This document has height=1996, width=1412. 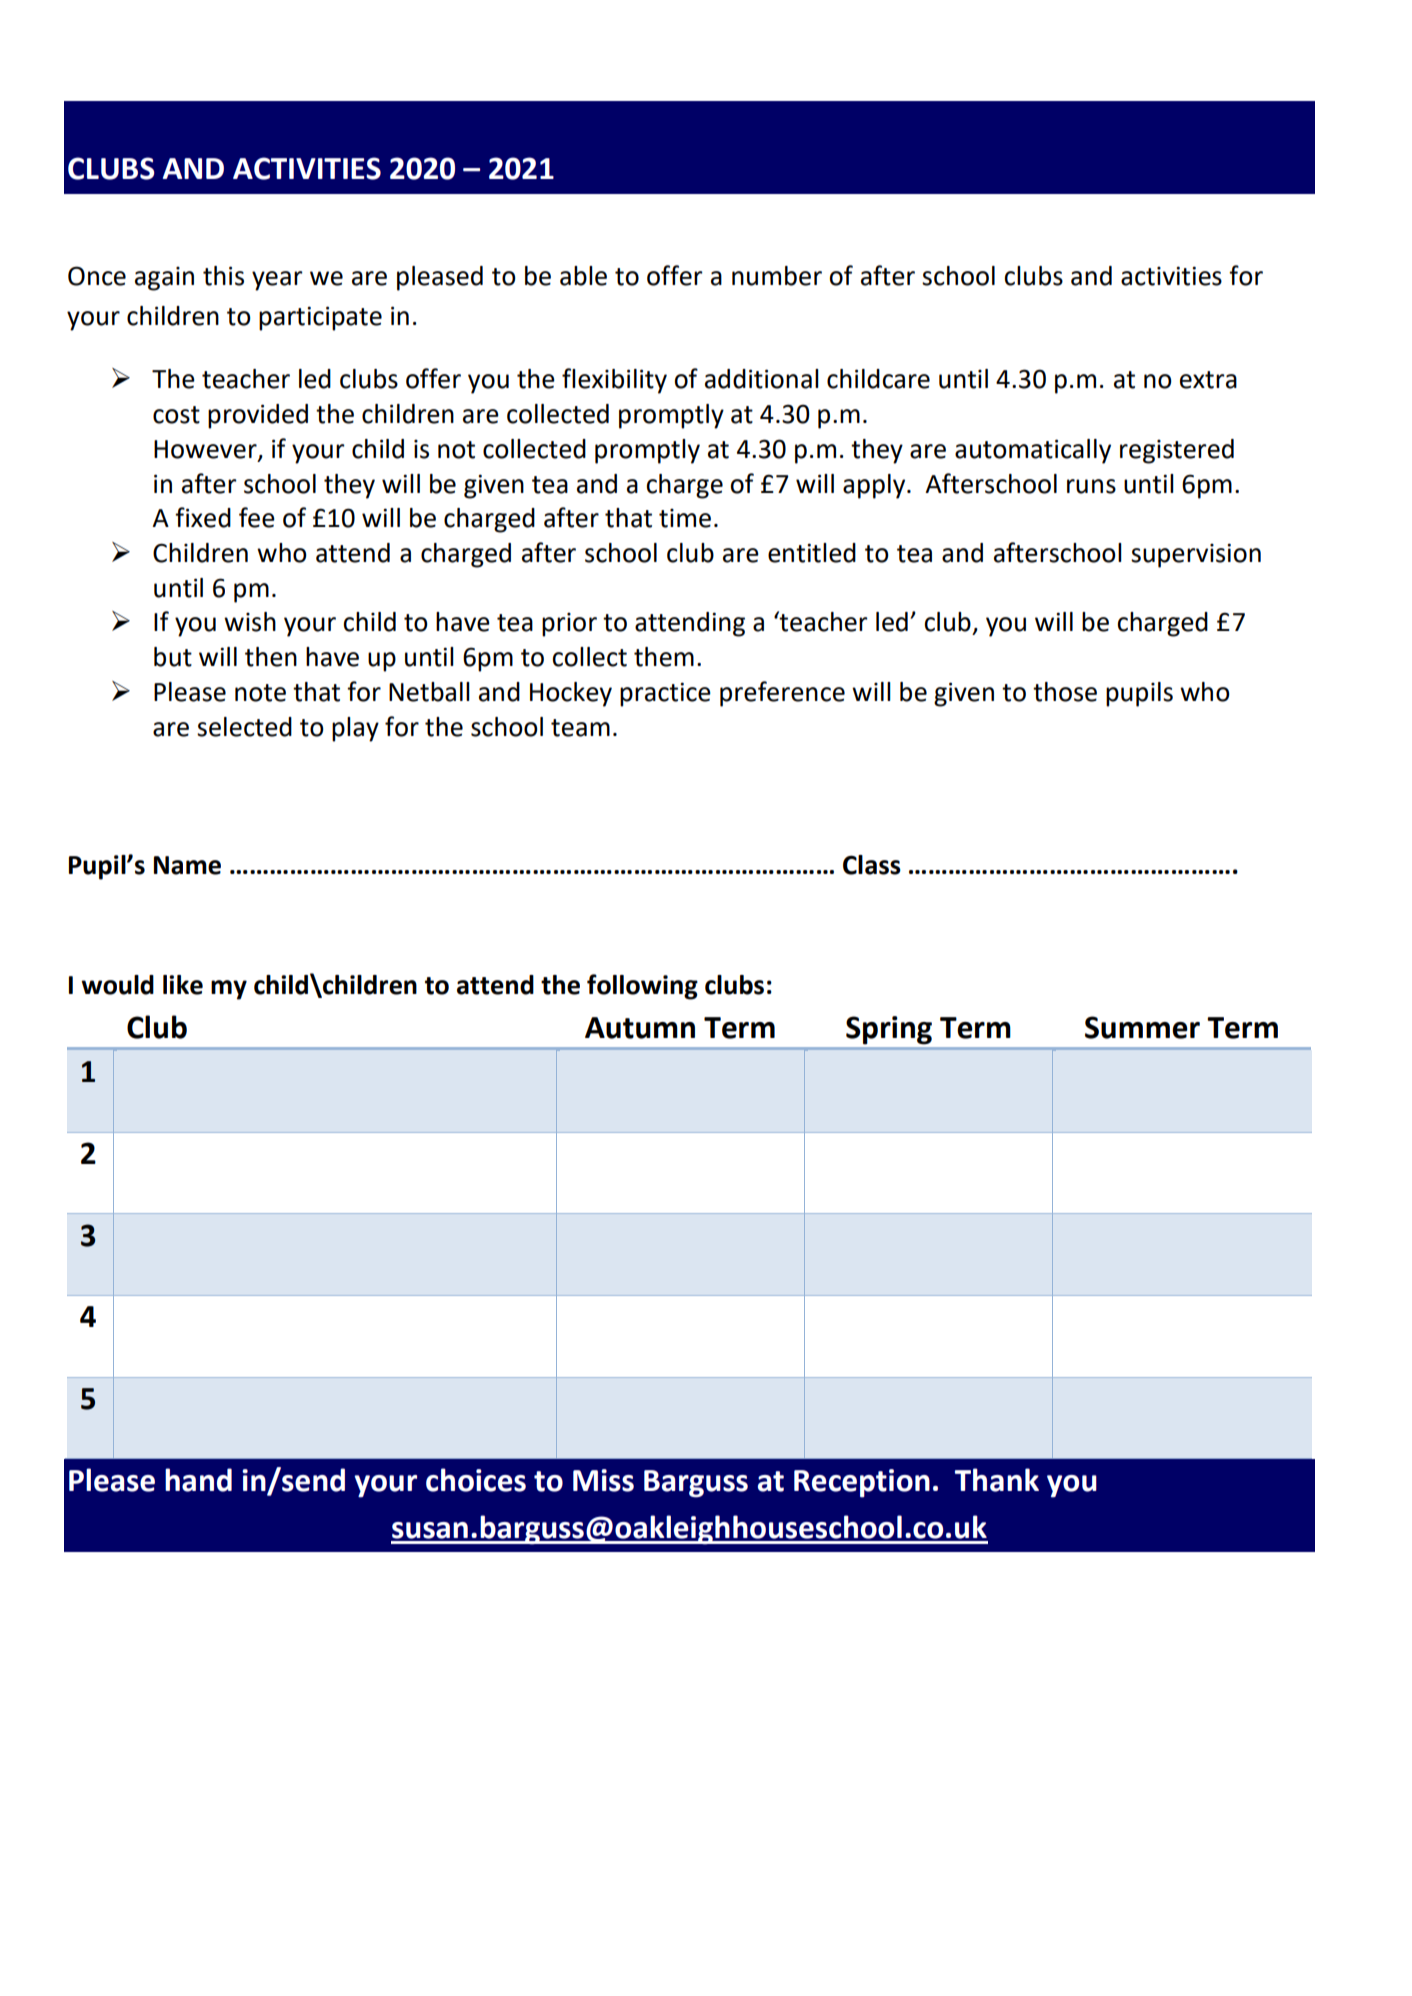 I want to click on extra, so click(x=1208, y=380).
